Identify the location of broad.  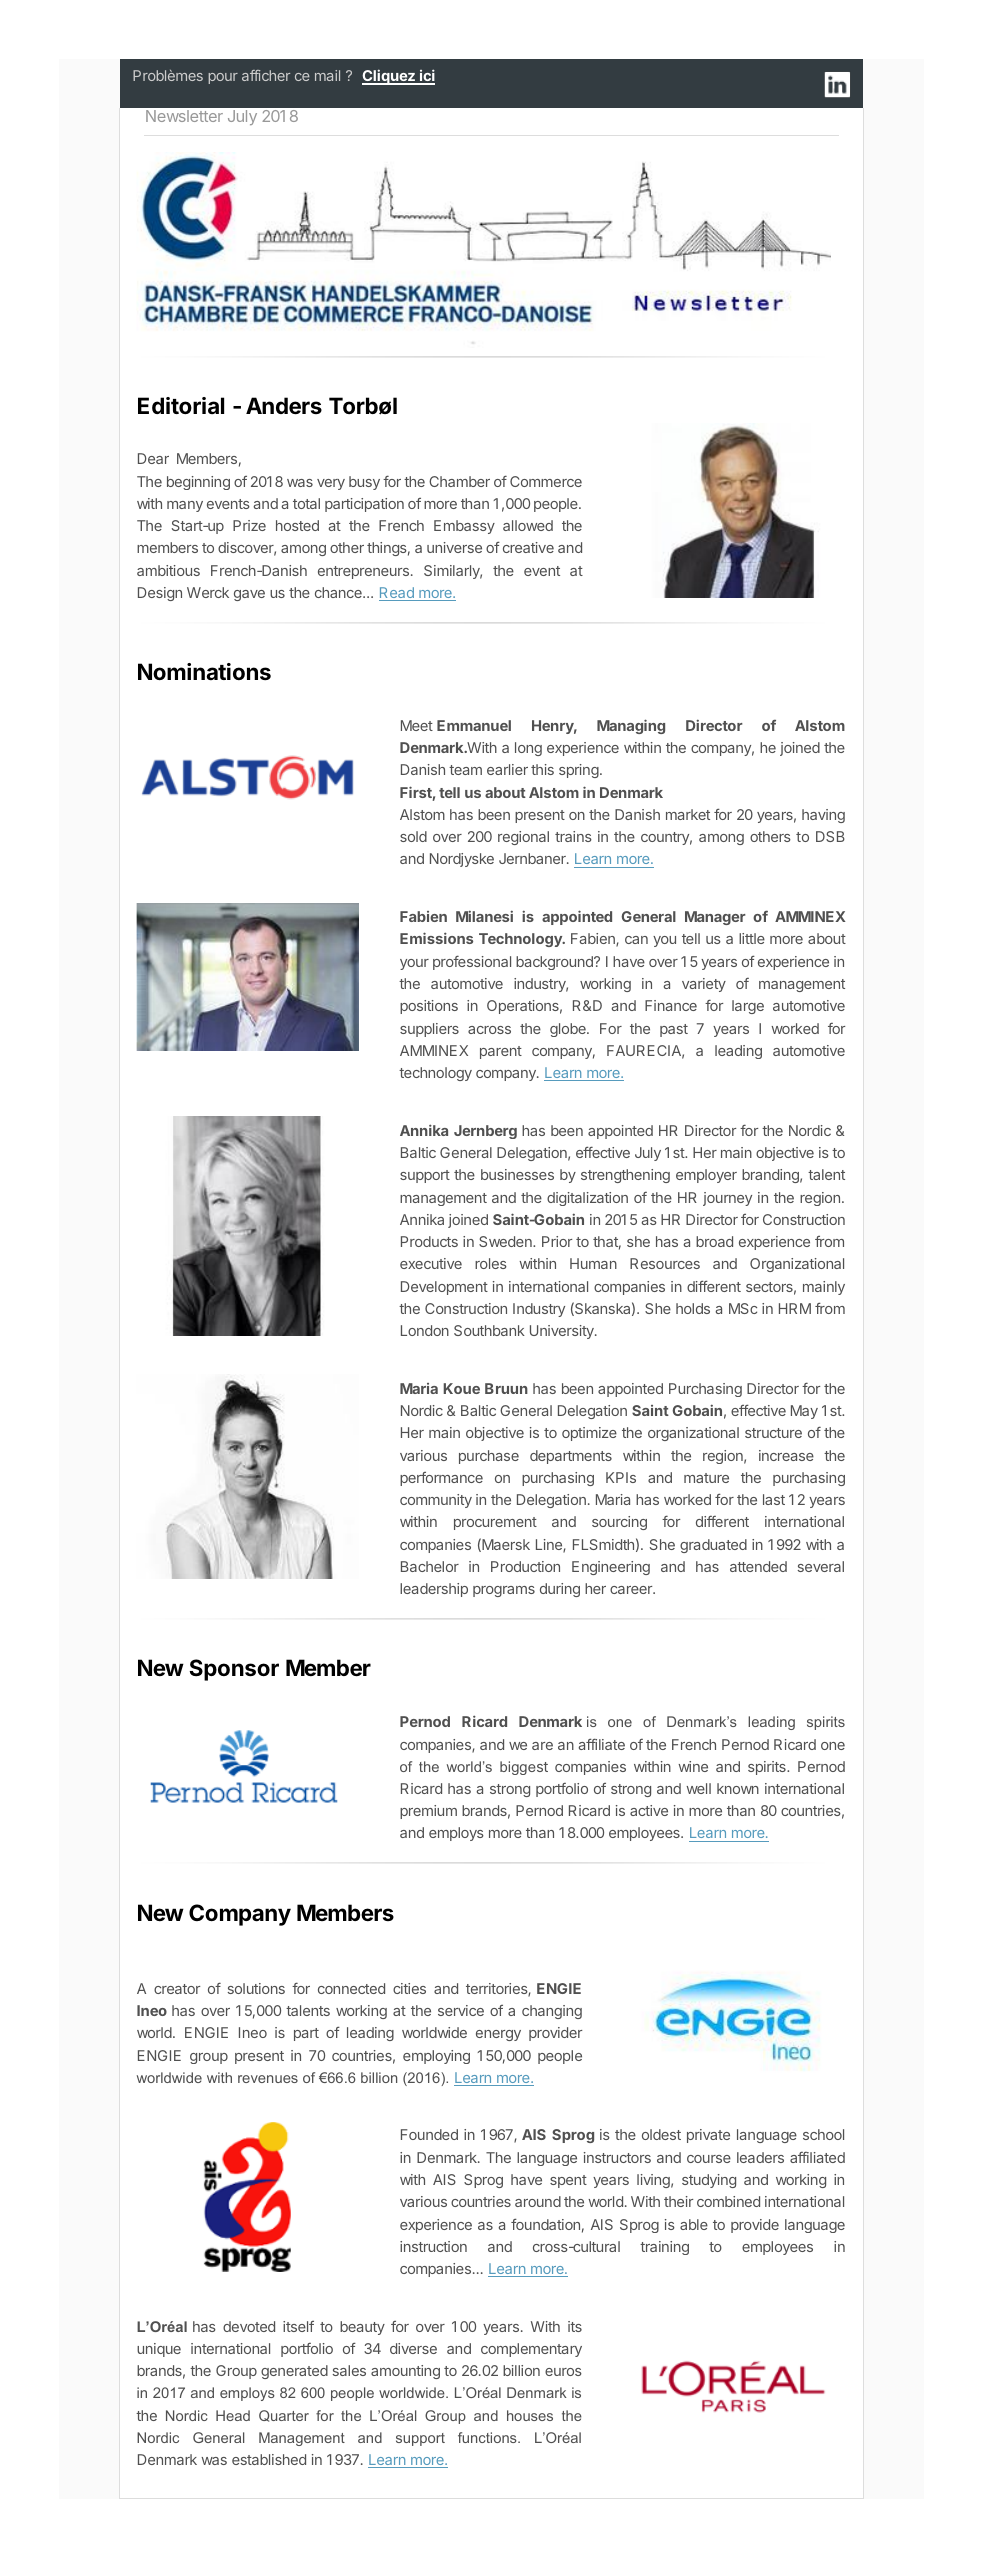
(714, 1241).
